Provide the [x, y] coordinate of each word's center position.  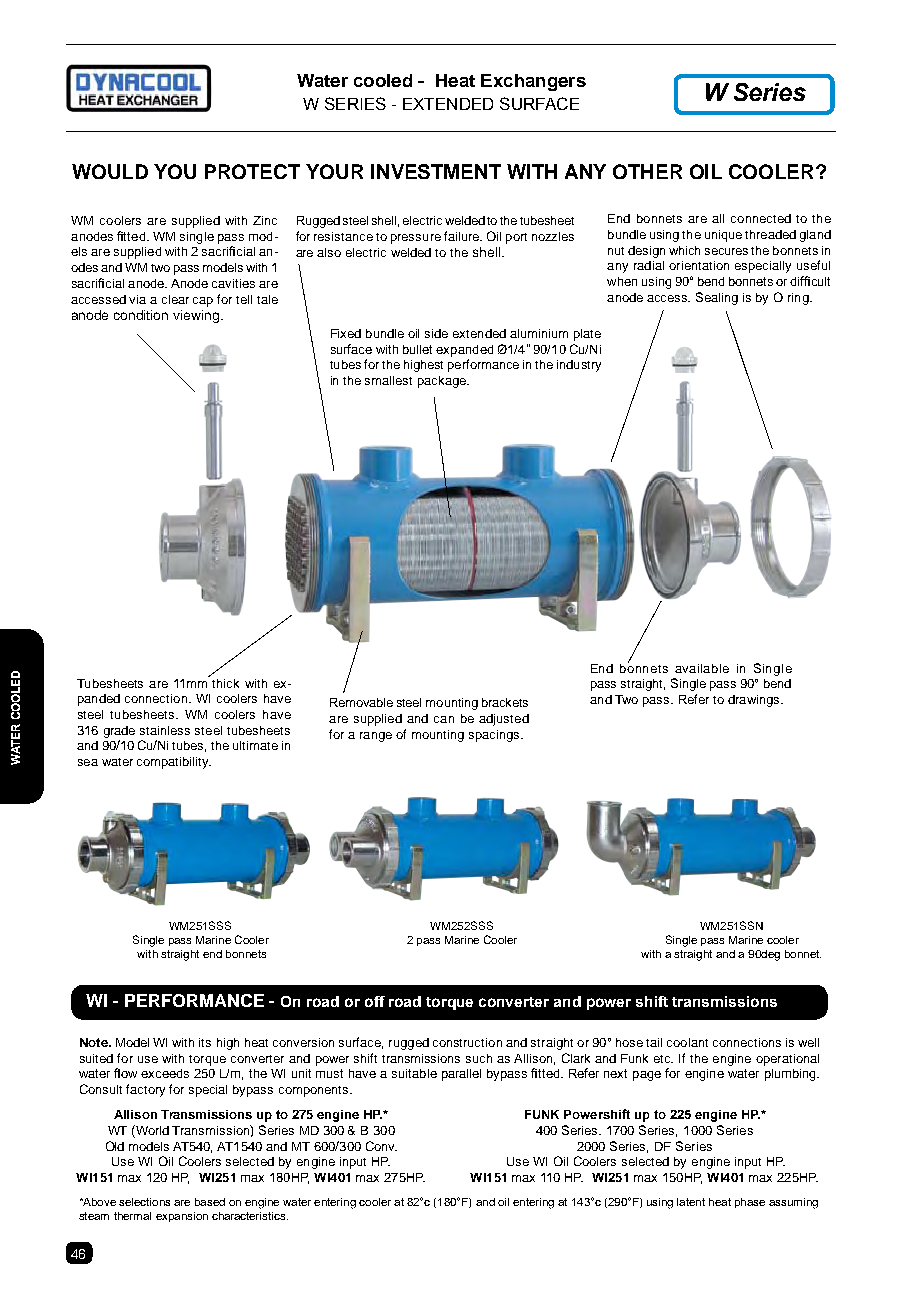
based [210, 1202]
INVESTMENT [436, 171]
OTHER [647, 171]
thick [225, 683]
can [444, 719]
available [702, 668]
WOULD [110, 171]
